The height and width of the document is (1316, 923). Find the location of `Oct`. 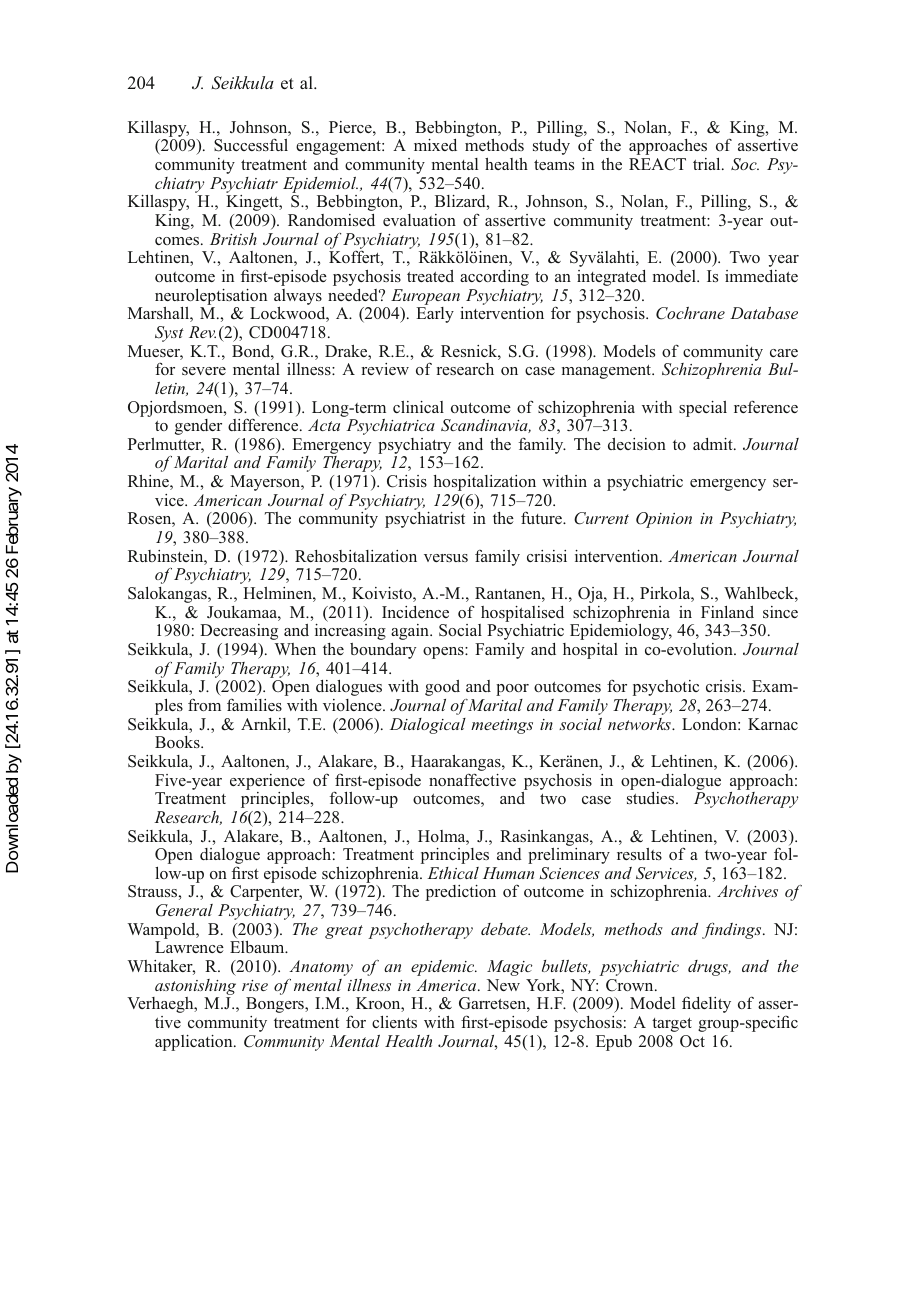

Oct is located at coordinates (692, 1041).
